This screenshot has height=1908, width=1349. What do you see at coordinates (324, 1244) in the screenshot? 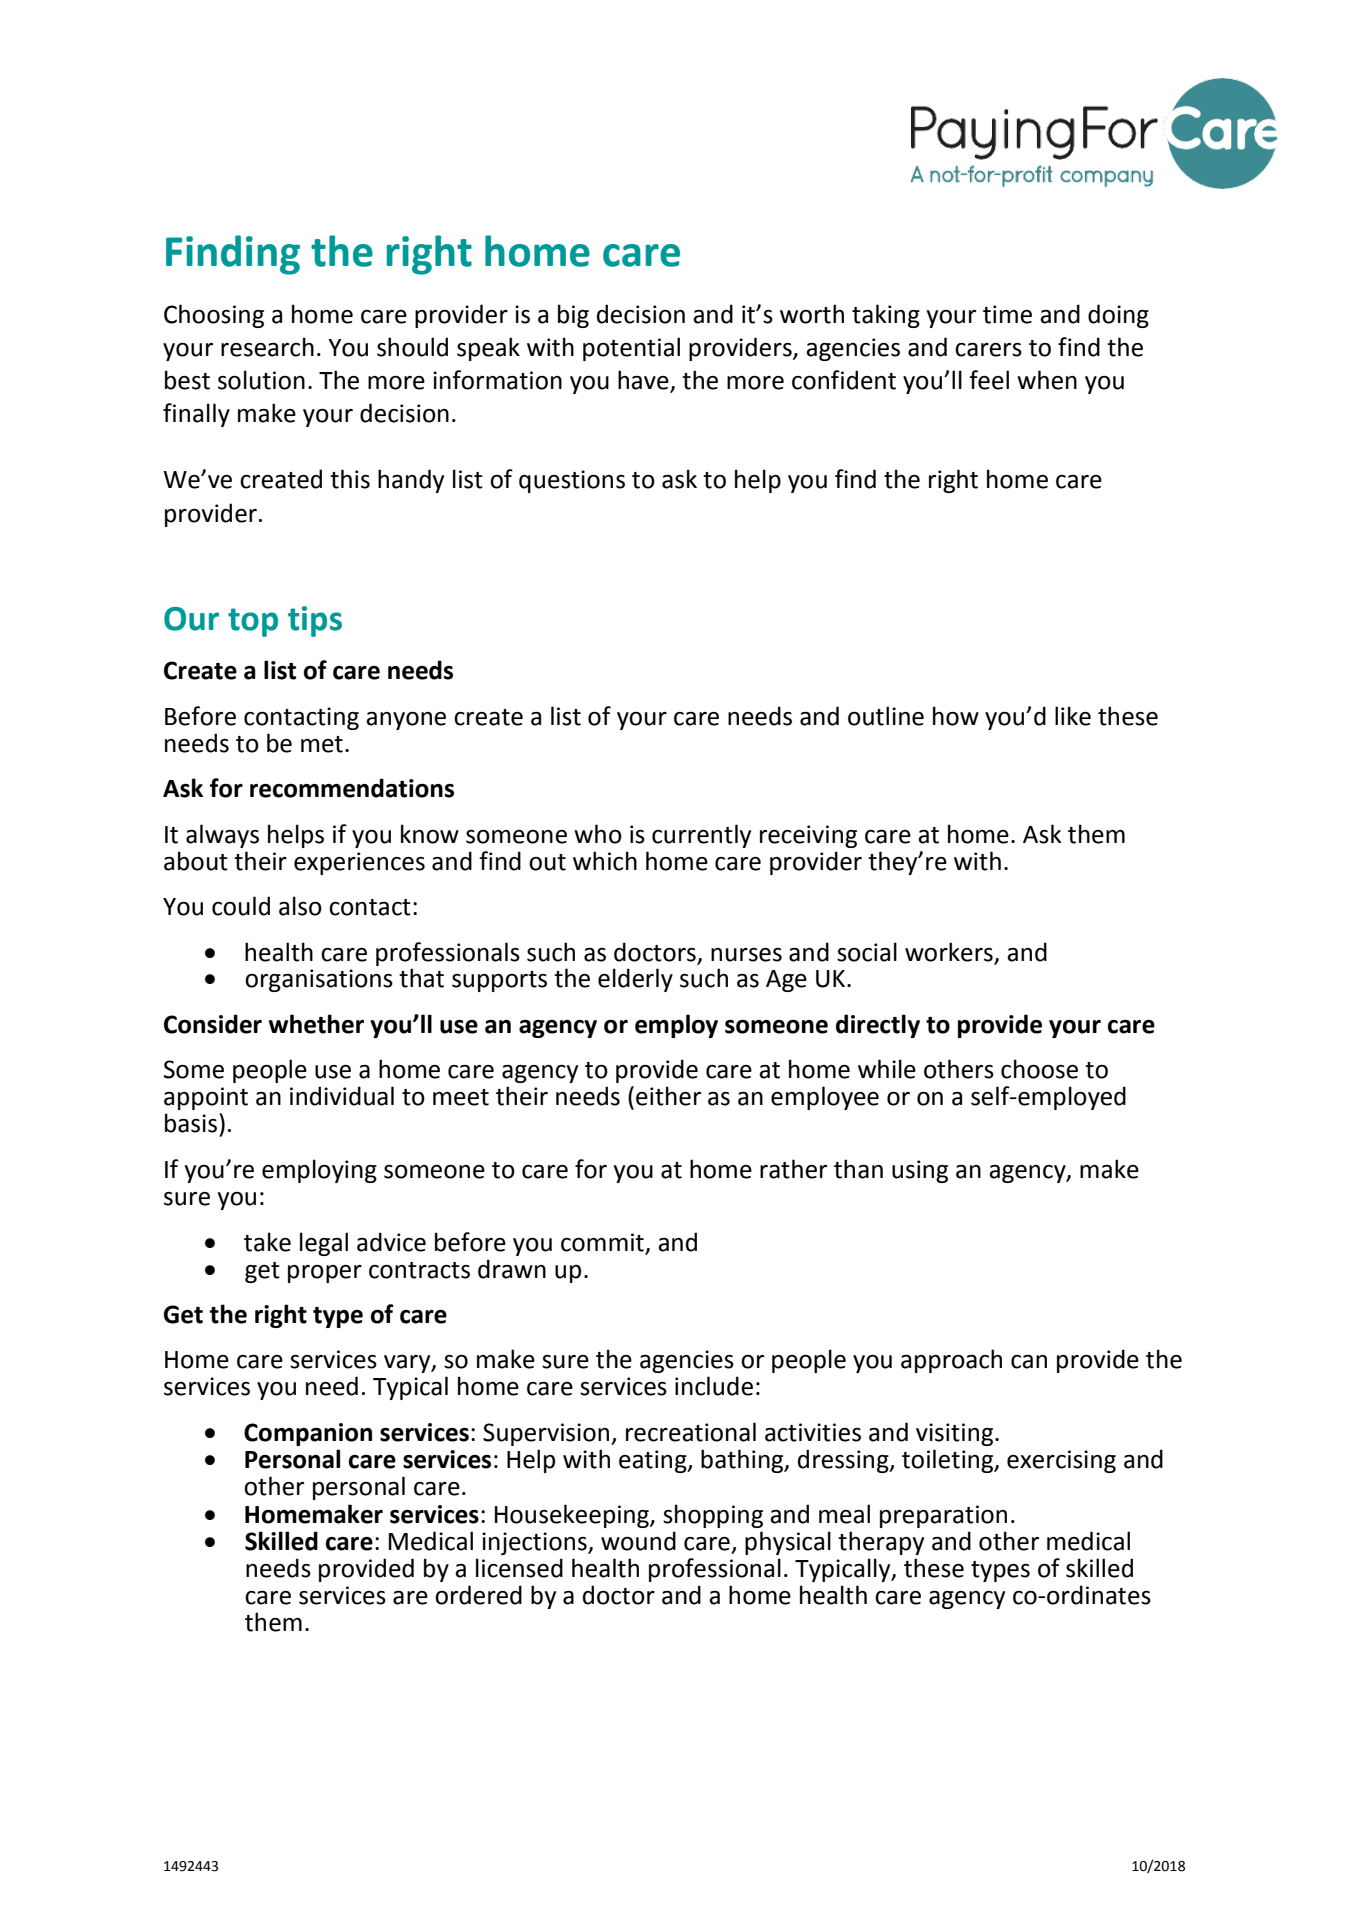
I see `legal` at bounding box center [324, 1244].
